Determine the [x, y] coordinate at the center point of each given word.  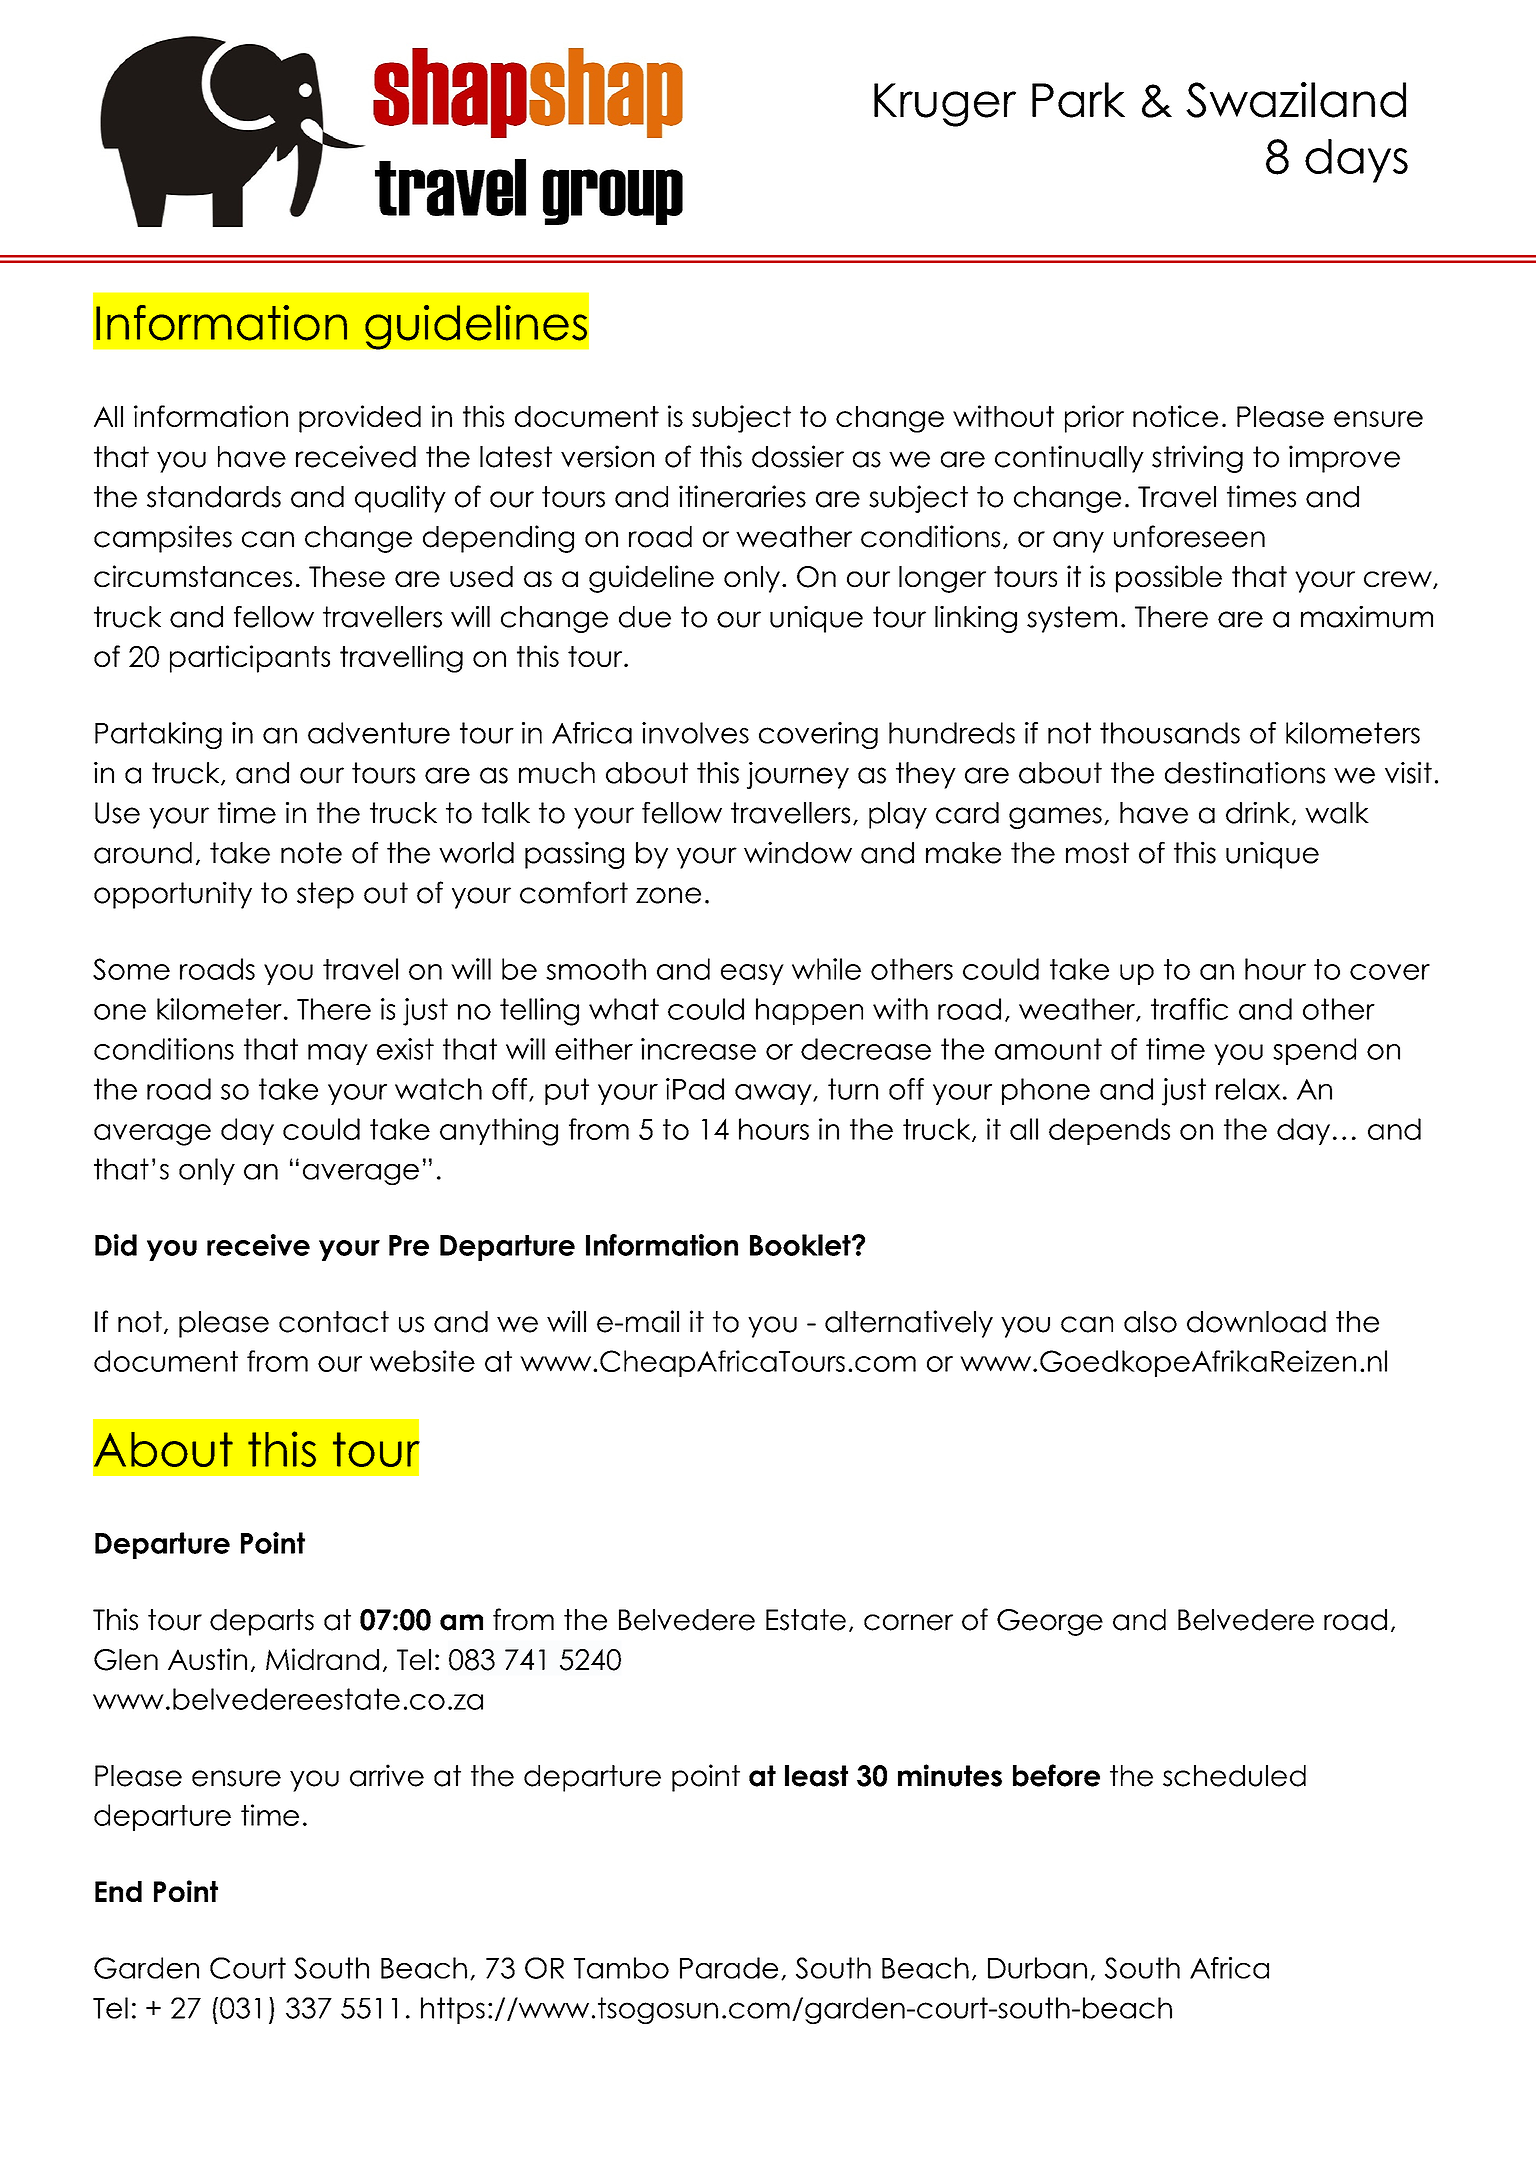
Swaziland [1296, 100]
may [338, 1054]
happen [809, 1011]
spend [1314, 1051]
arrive [387, 1775]
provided [360, 419]
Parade [729, 1968]
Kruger [945, 105]
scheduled [1234, 1776]
